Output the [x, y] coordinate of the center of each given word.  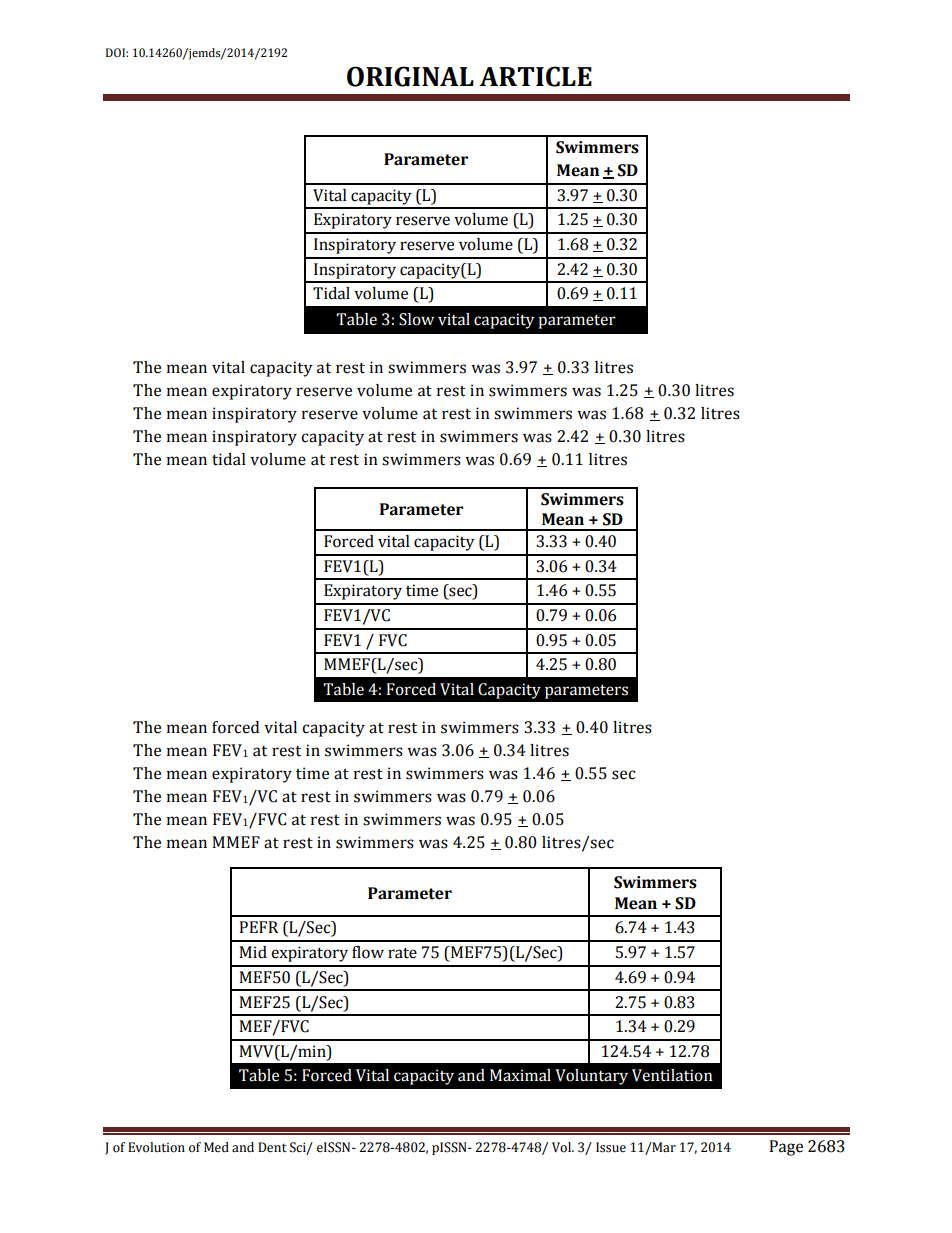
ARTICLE [535, 76]
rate [402, 953]
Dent [272, 1147]
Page [786, 1148]
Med [216, 1147]
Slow [416, 319]
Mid [253, 952]
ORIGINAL [410, 76]
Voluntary [591, 1077]
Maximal [520, 1075]
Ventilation [672, 1075]
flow [368, 952]
